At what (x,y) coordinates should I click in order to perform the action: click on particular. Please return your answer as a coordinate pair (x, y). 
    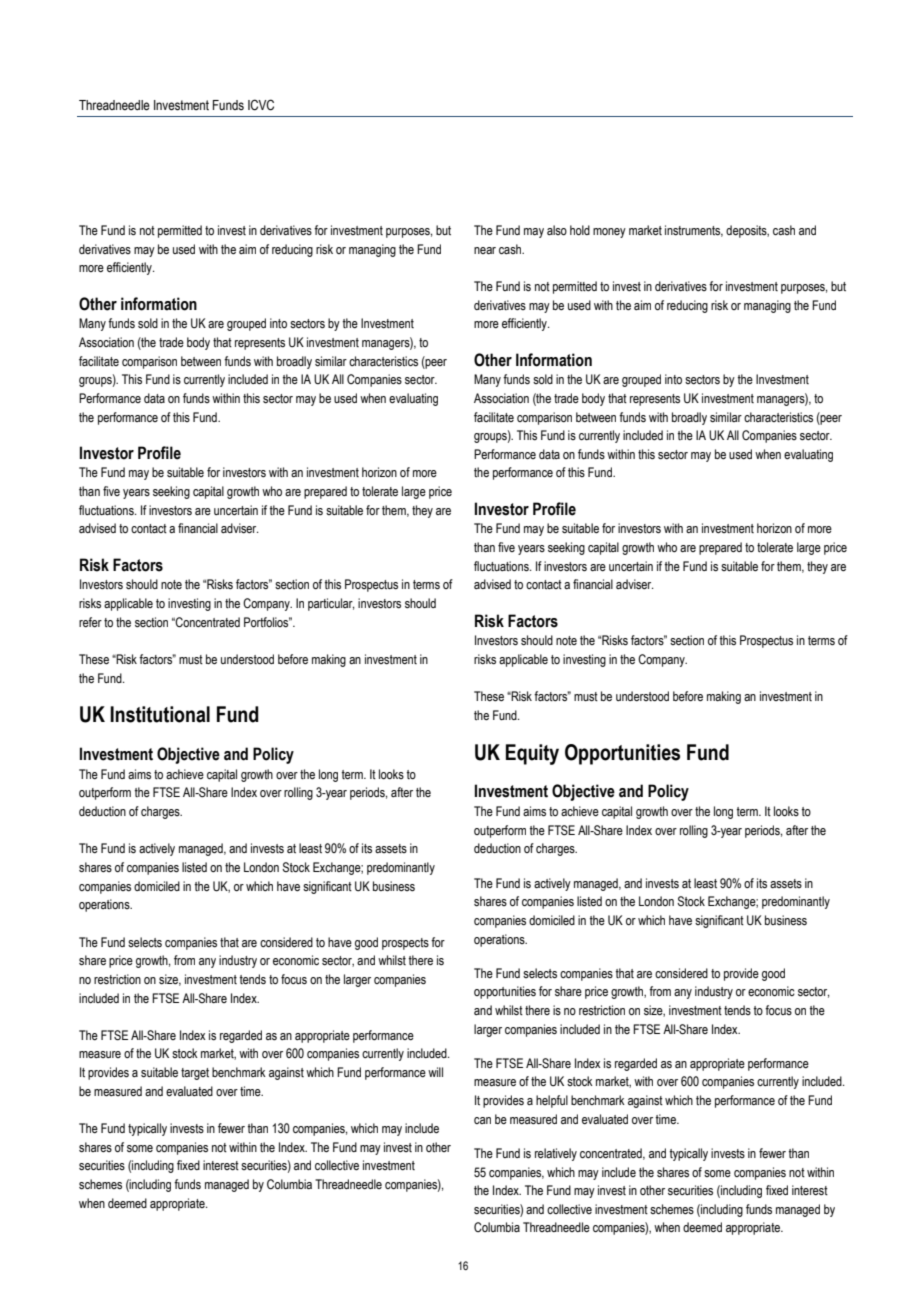
    Looking at the image, I should click on (331, 604).
